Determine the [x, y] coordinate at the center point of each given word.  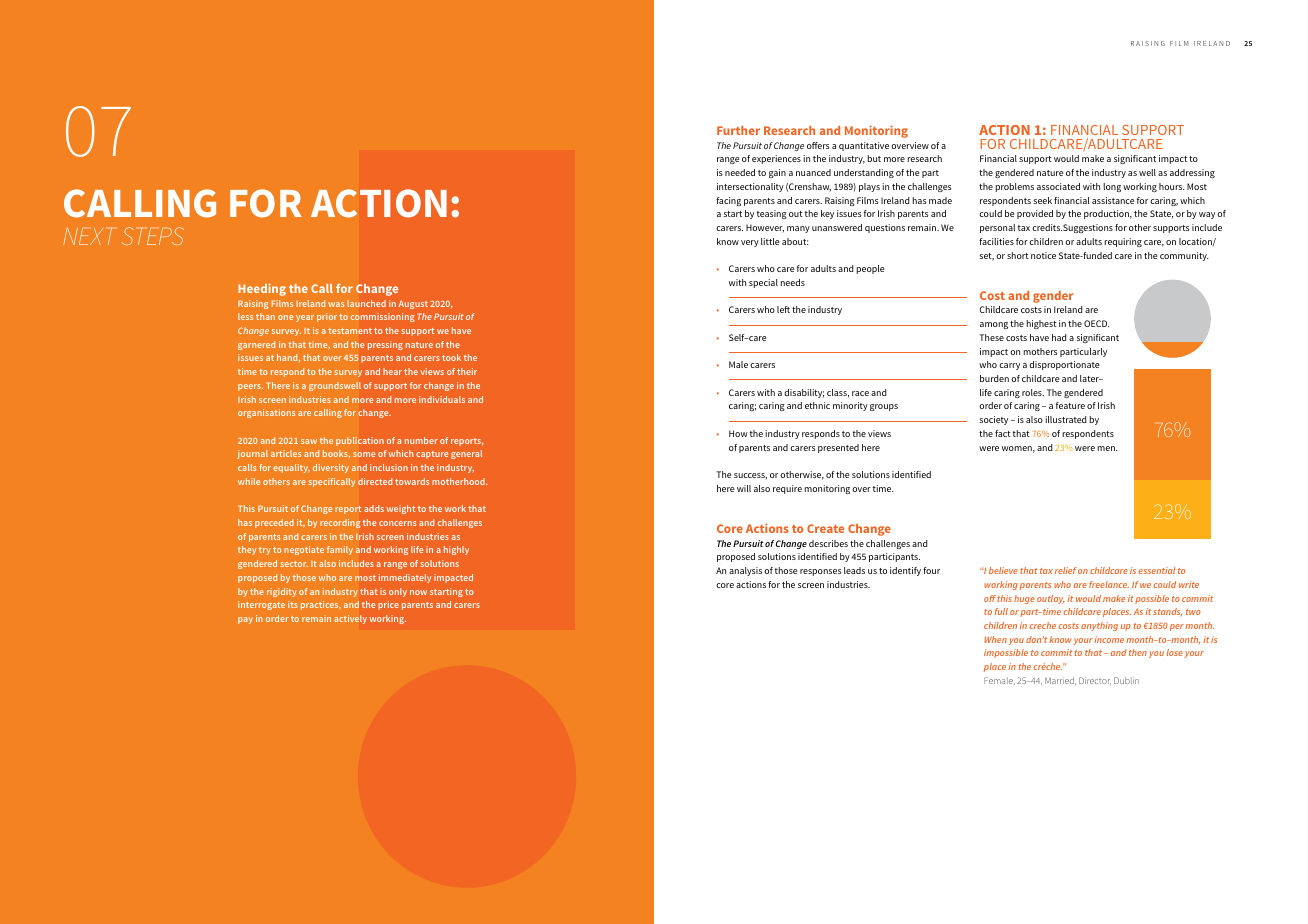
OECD [1097, 323]
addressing [1192, 173]
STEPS [153, 236]
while [249, 481]
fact [1003, 433]
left [783, 309]
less [245, 316]
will [744, 488]
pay [245, 620]
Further [738, 130]
